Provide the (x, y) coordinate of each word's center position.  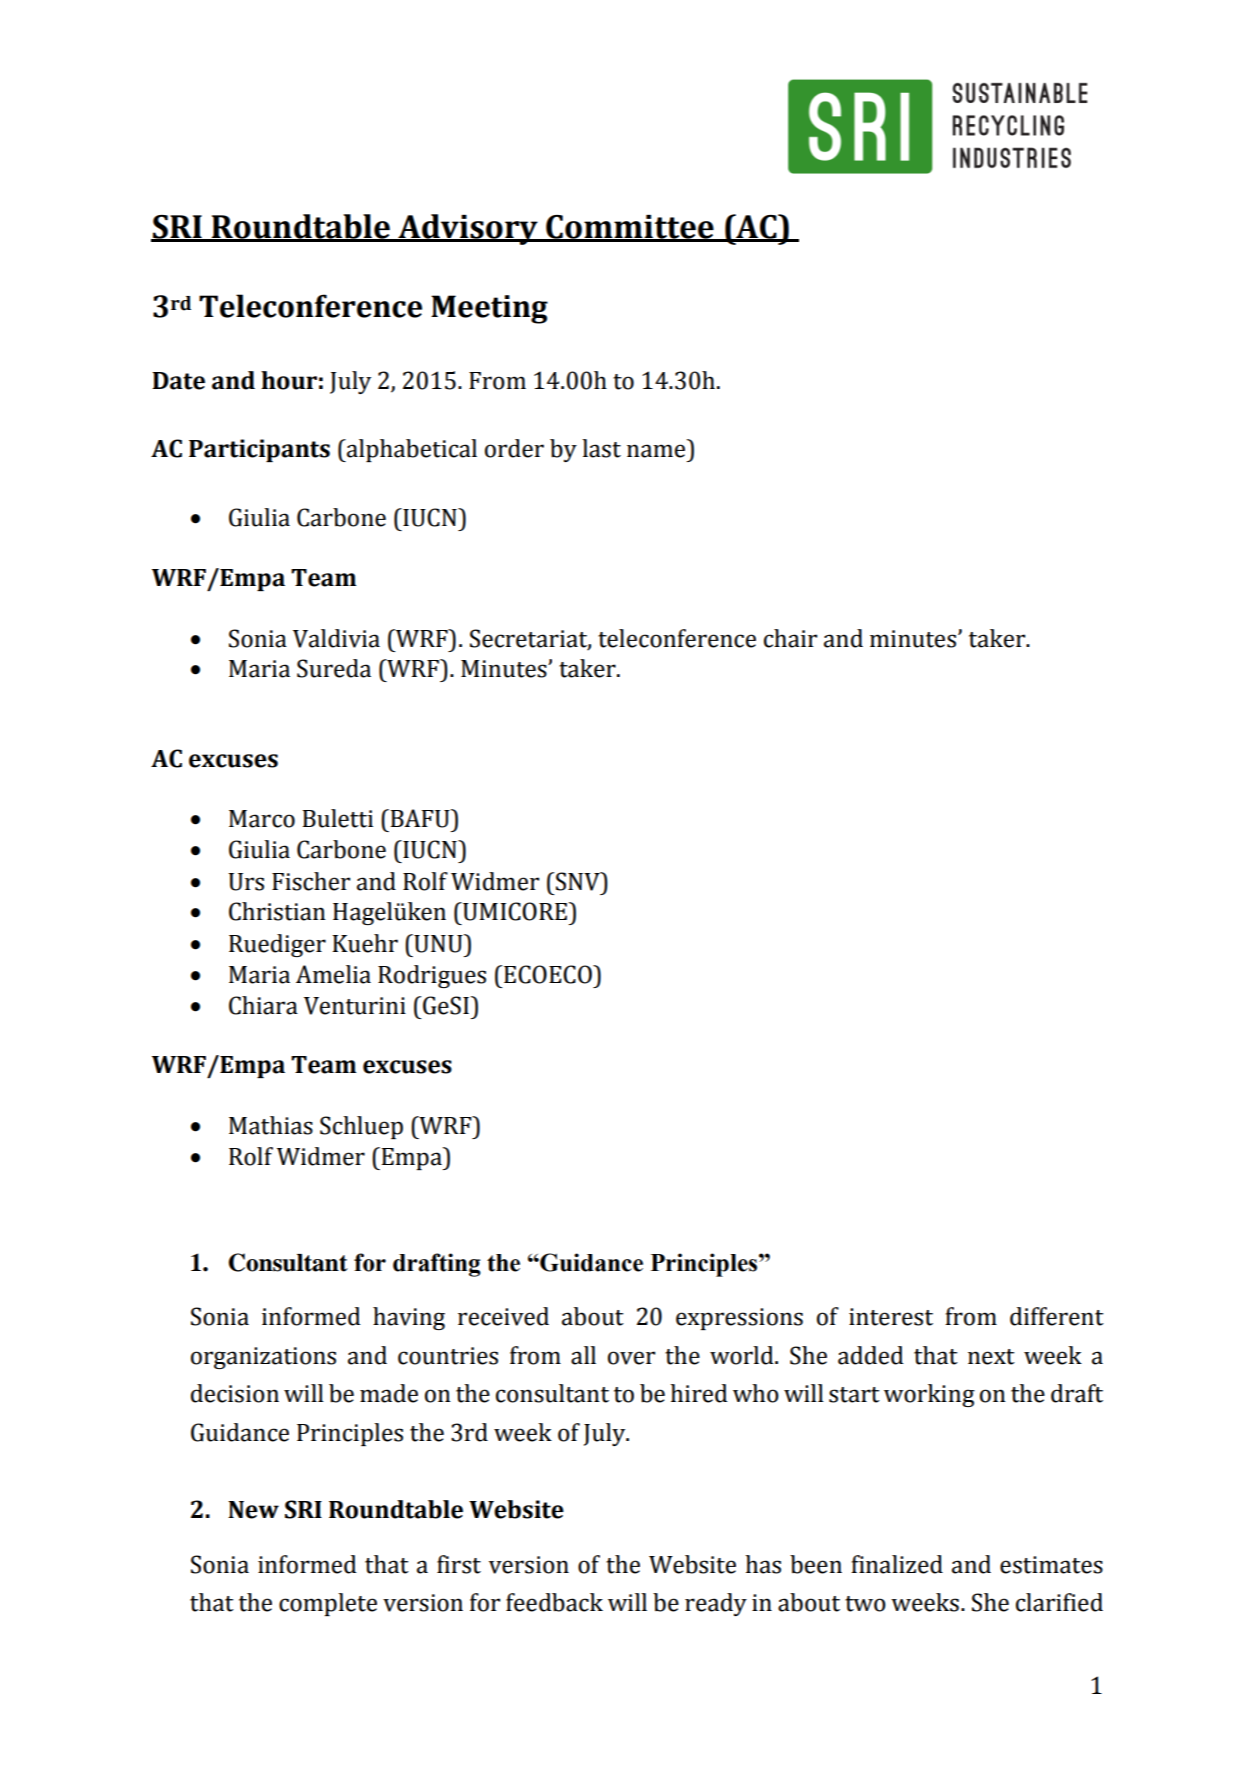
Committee (630, 228)
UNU (438, 943)
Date (178, 381)
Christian (277, 911)
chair (790, 638)
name (656, 451)
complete (328, 1604)
